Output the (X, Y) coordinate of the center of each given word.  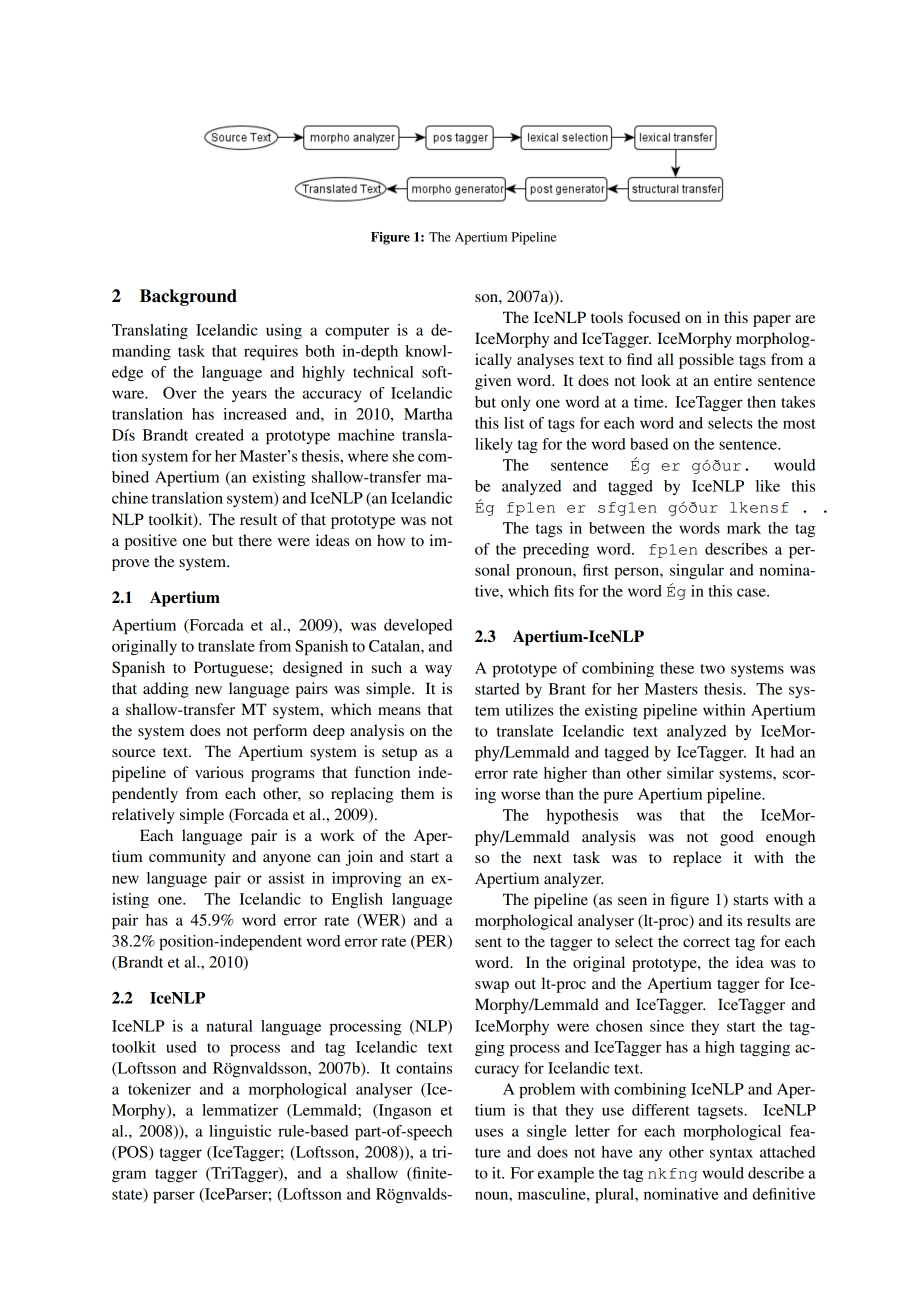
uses (489, 1132)
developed (418, 627)
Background (188, 297)
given (493, 382)
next (547, 858)
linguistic (240, 1132)
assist (287, 878)
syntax (731, 1154)
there (255, 540)
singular (697, 572)
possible (706, 361)
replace (697, 859)
